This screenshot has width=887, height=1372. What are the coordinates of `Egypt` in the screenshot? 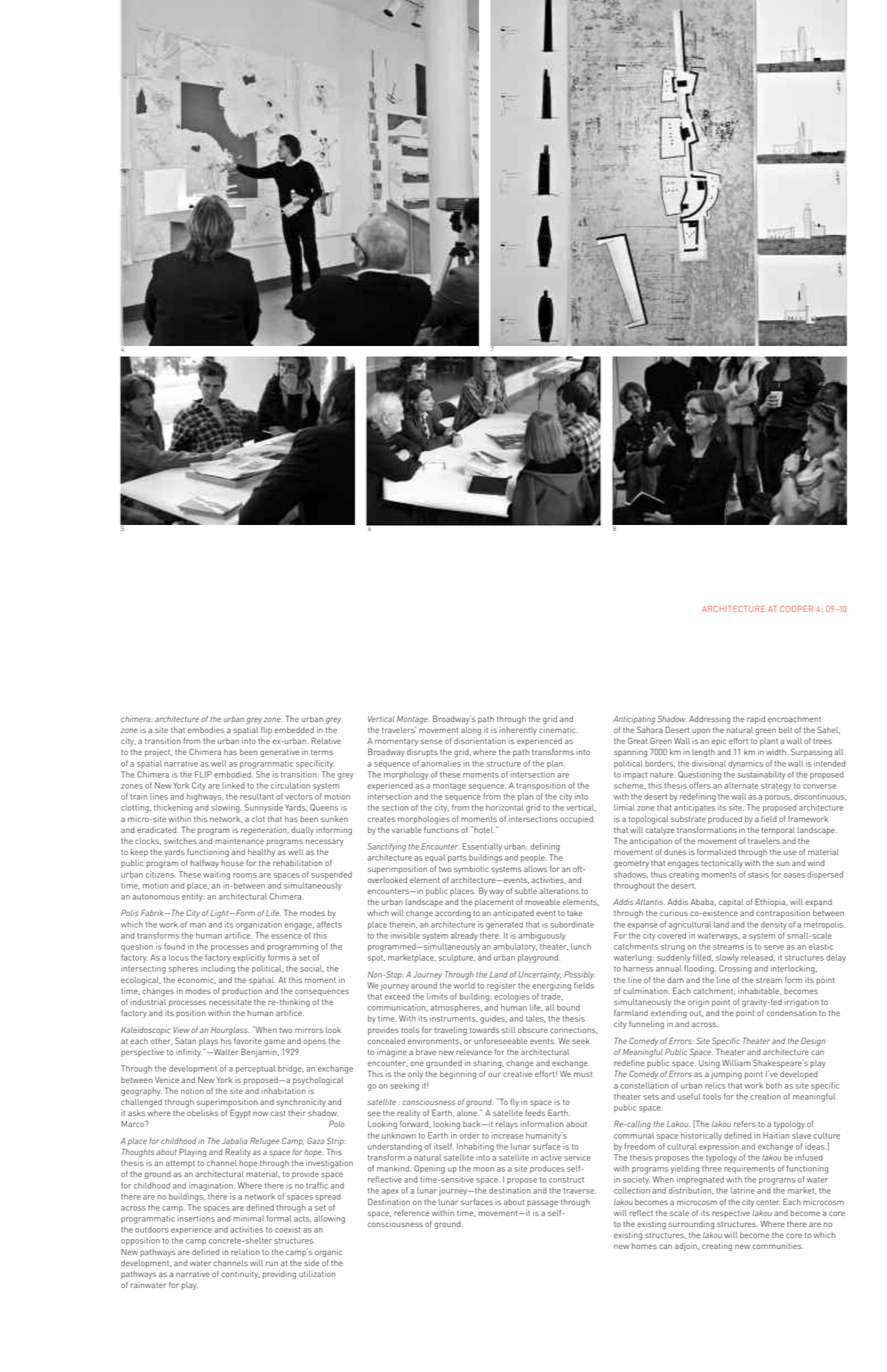 It's located at (240, 1113).
